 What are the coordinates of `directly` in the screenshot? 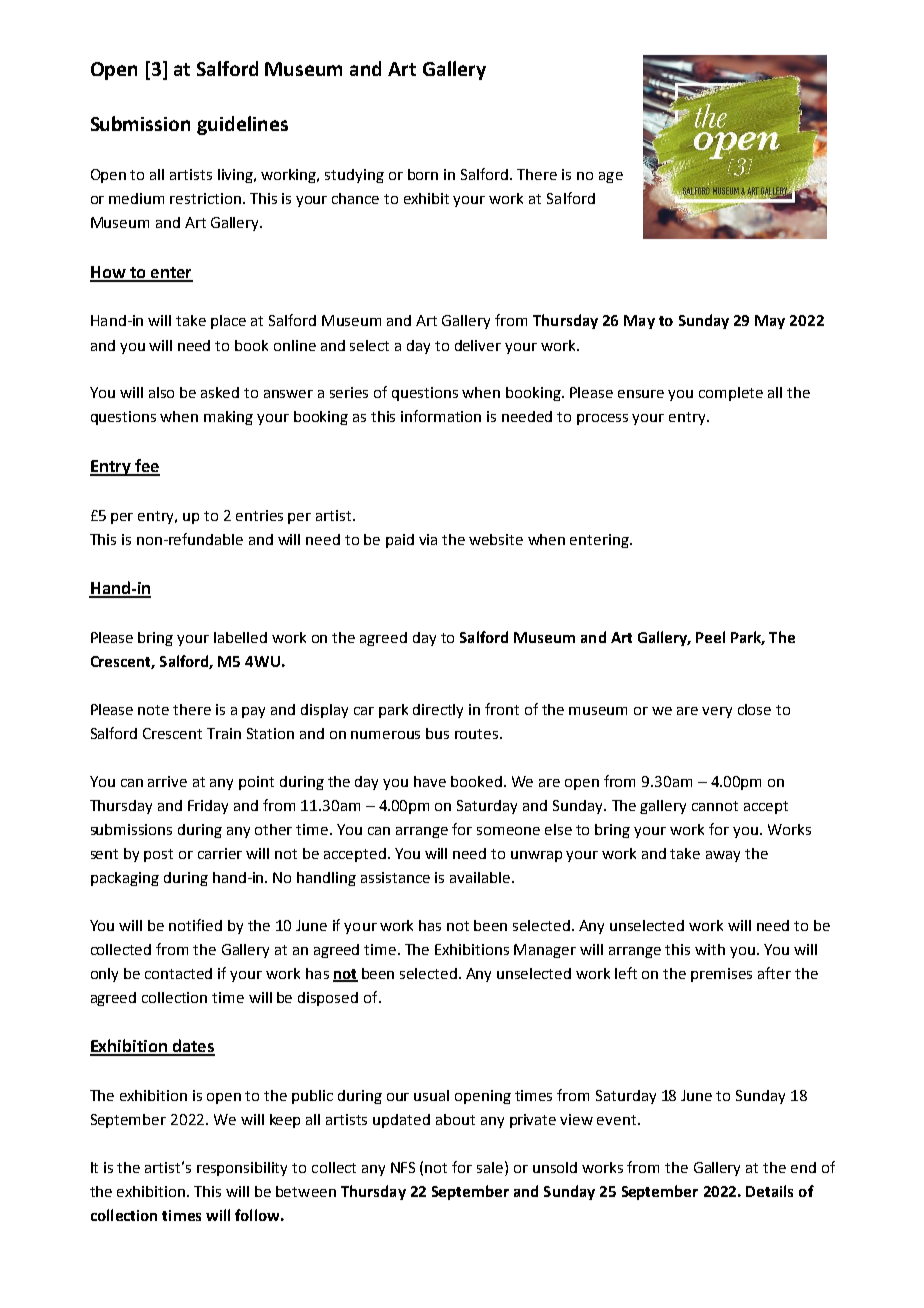 It's located at (438, 711).
